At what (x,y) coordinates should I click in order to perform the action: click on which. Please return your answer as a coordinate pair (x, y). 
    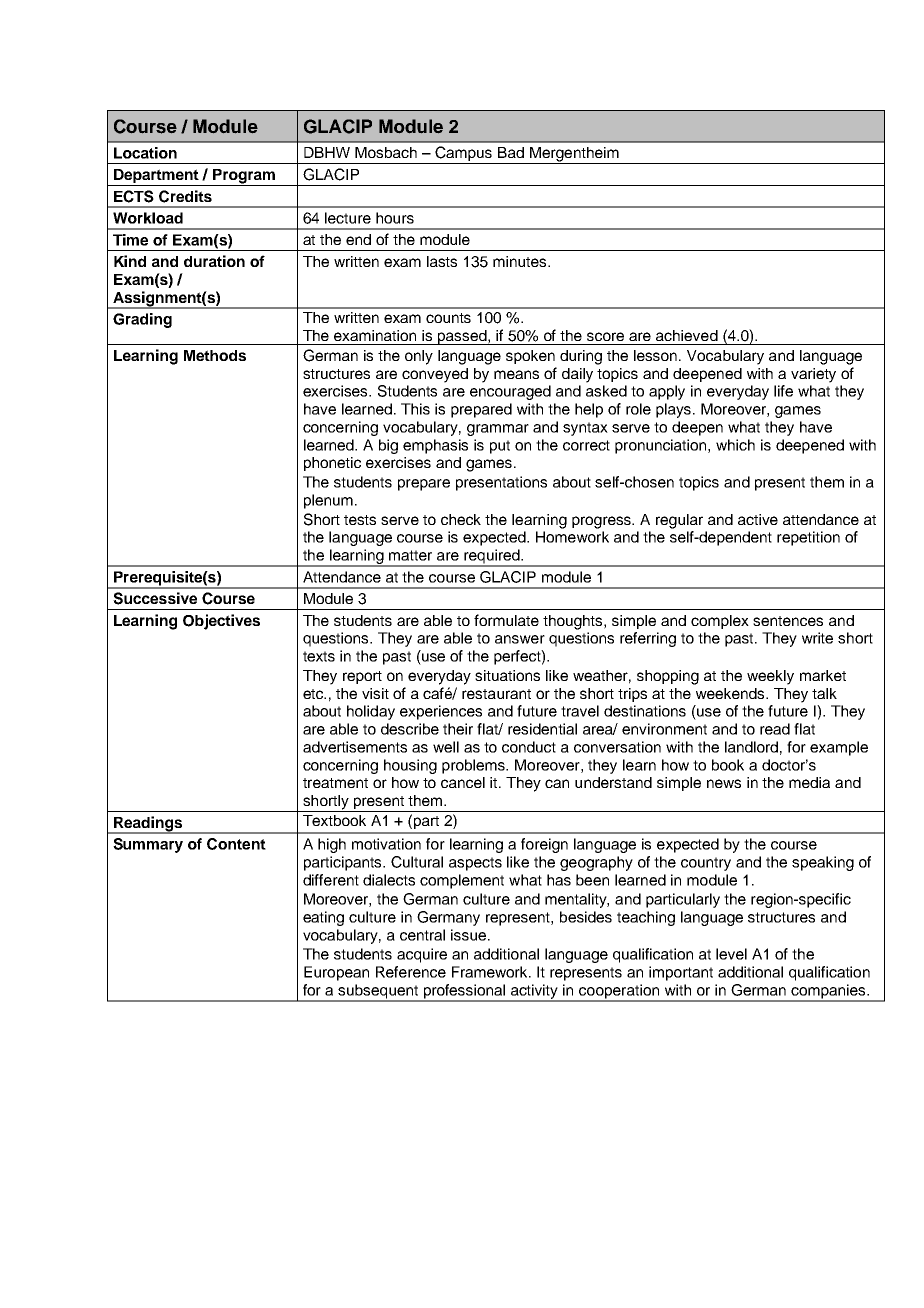
    Looking at the image, I should click on (735, 445).
